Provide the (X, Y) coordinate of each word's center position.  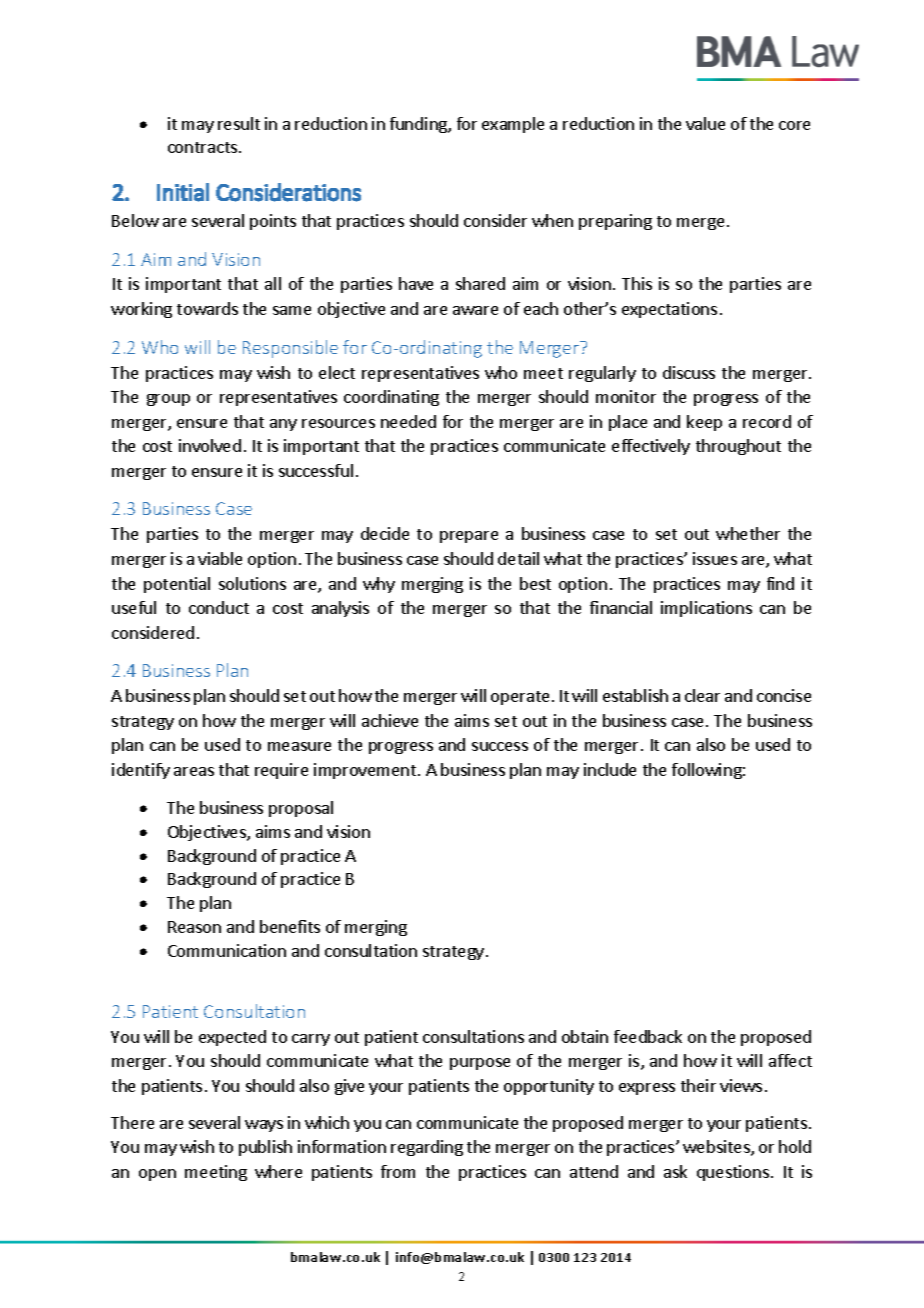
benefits (290, 926)
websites (717, 1148)
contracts (204, 147)
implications (706, 609)
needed (408, 421)
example (513, 125)
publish (265, 1148)
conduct (219, 607)
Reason (194, 927)
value (705, 123)
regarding (427, 1148)
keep (704, 423)
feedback (648, 1036)
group (168, 400)
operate (520, 698)
